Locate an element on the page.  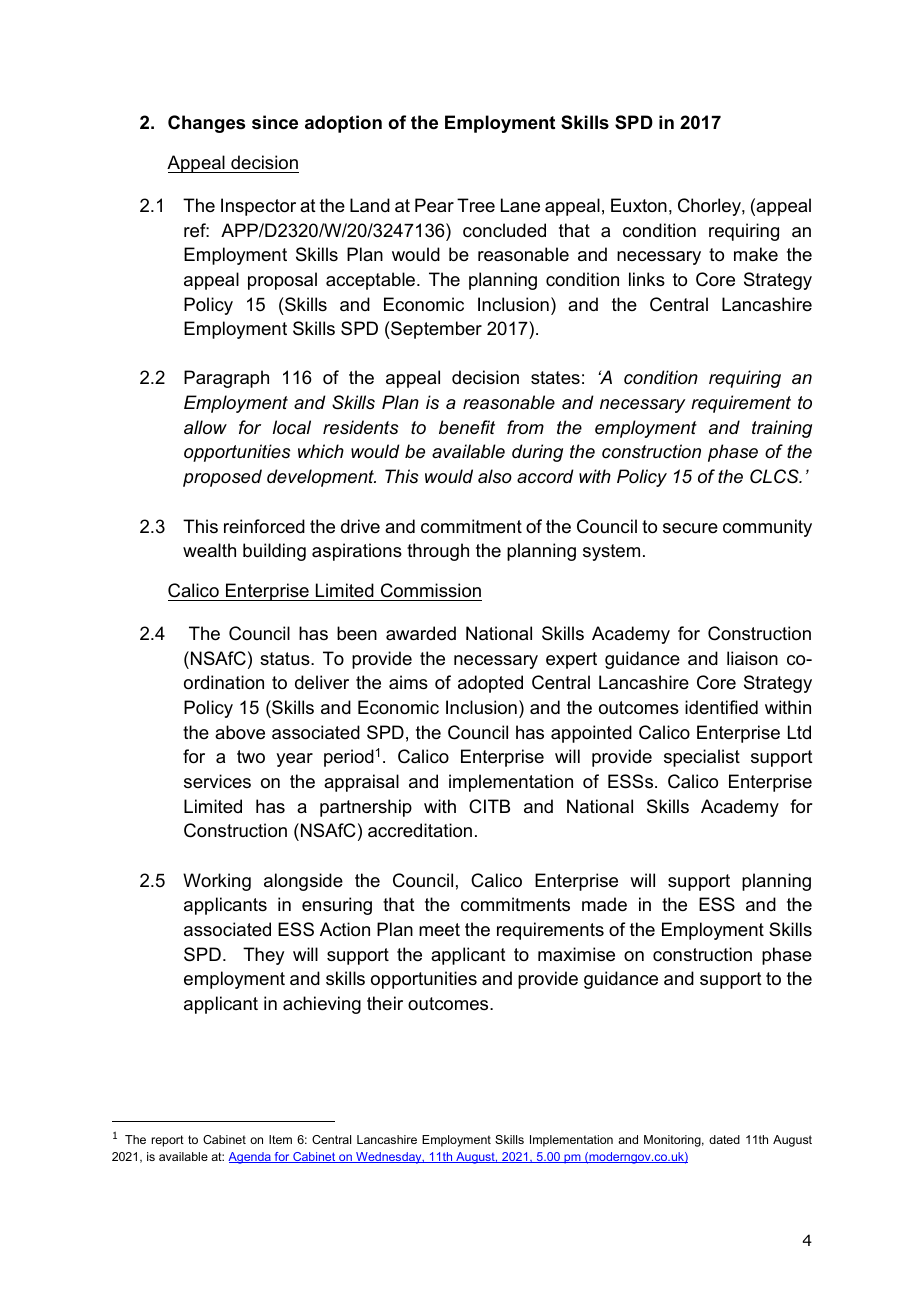
Agenda is located at coordinates (250, 1158).
